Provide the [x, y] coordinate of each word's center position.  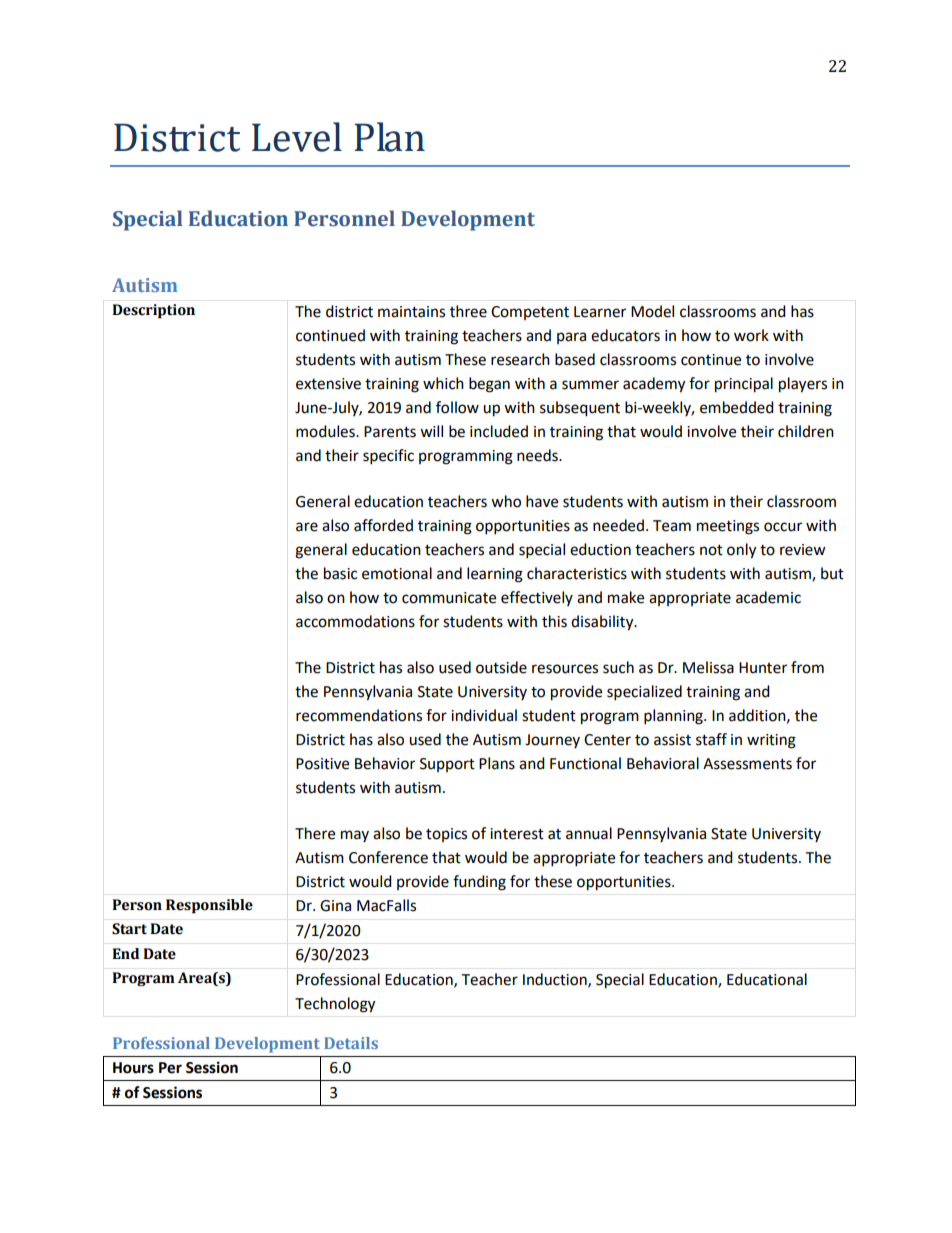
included [499, 431]
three [468, 311]
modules [326, 431]
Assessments [747, 764]
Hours [133, 1068]
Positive [322, 764]
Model [652, 311]
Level [297, 137]
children [806, 431]
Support [447, 765]
